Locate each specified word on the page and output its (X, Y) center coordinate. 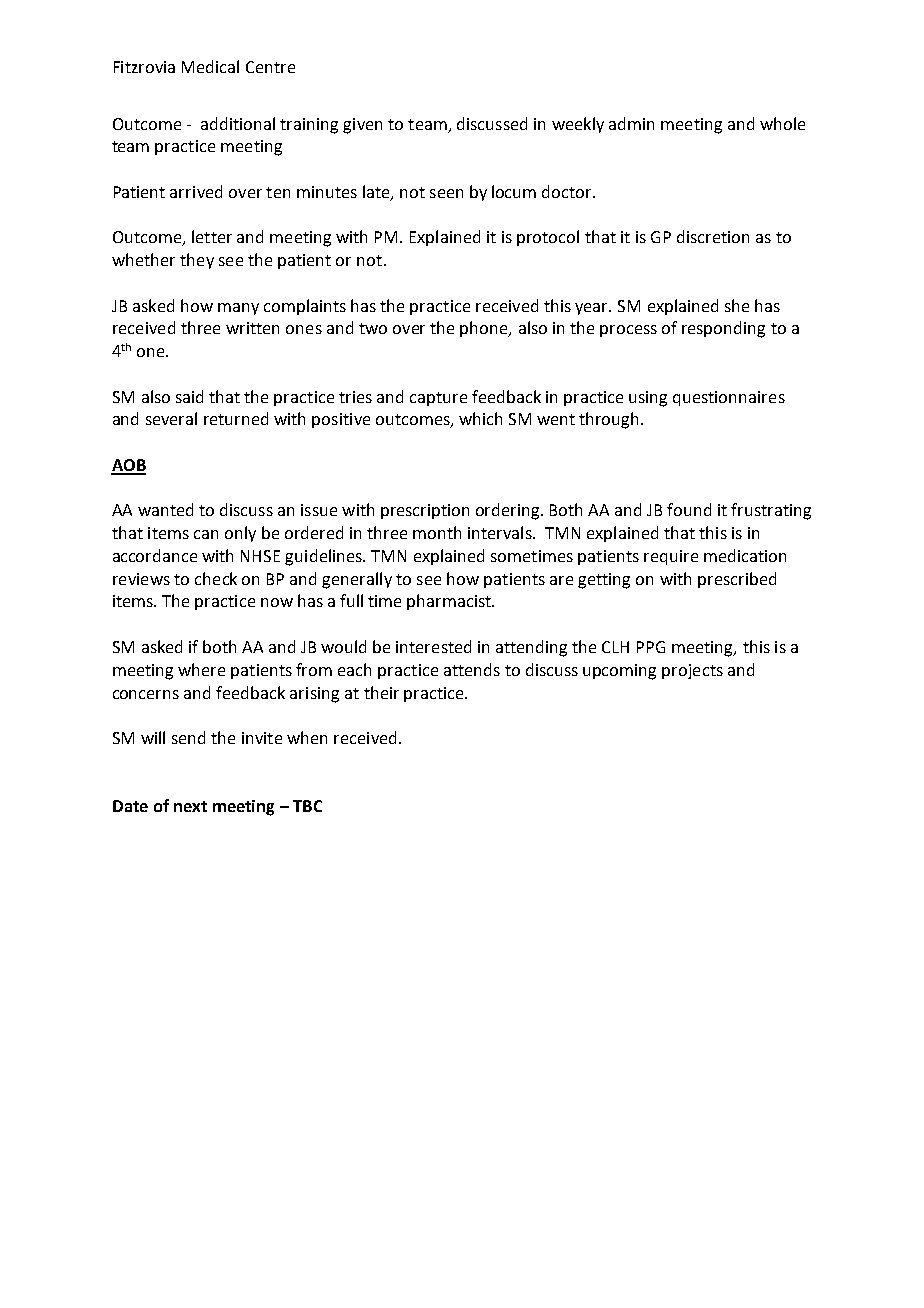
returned (236, 418)
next (190, 806)
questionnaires (729, 398)
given (362, 126)
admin (631, 123)
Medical (210, 66)
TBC (307, 806)
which (480, 418)
